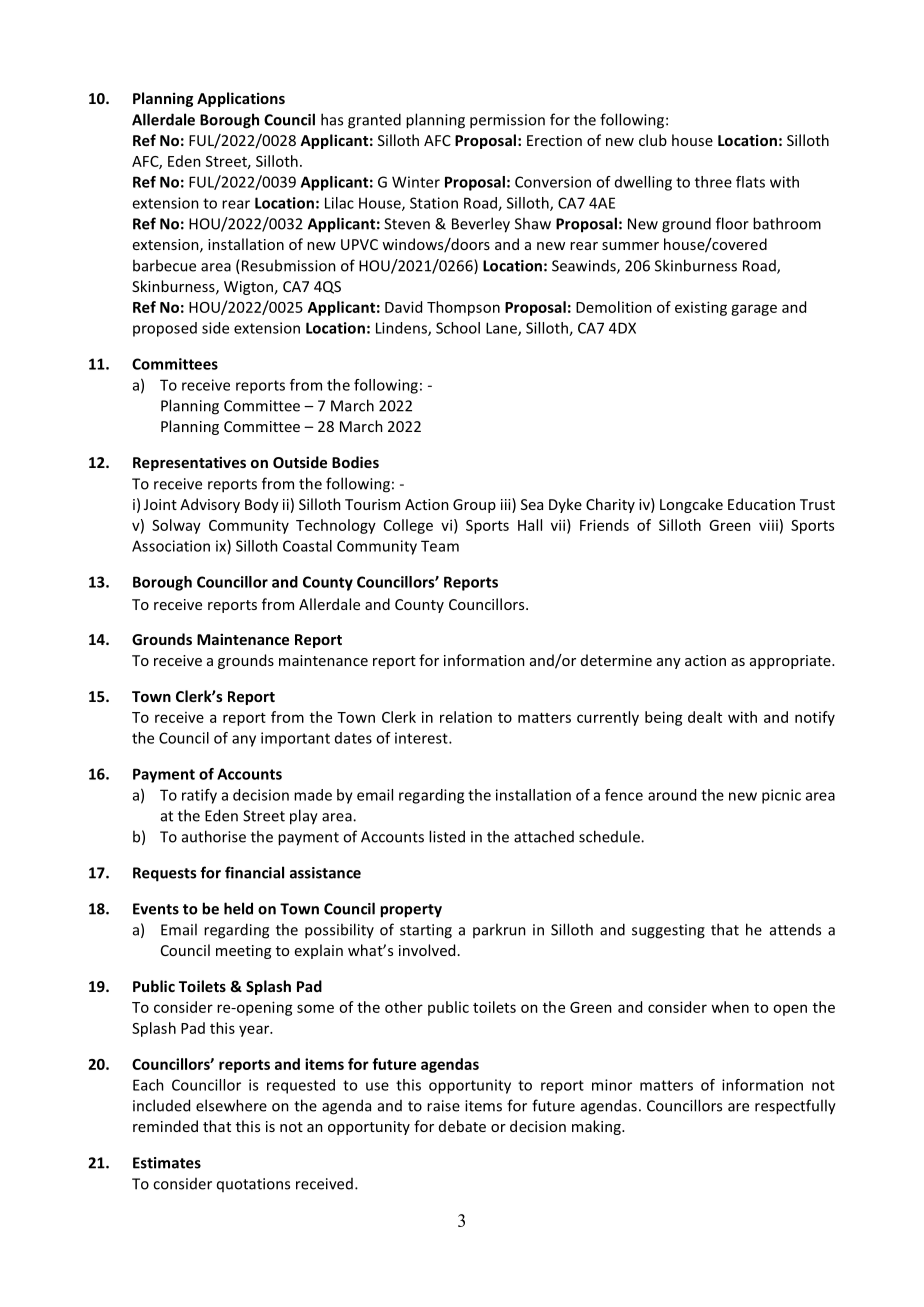 This page has width=924, height=1307. Describe the element at coordinates (754, 310) in the page. I see `garage` at that location.
